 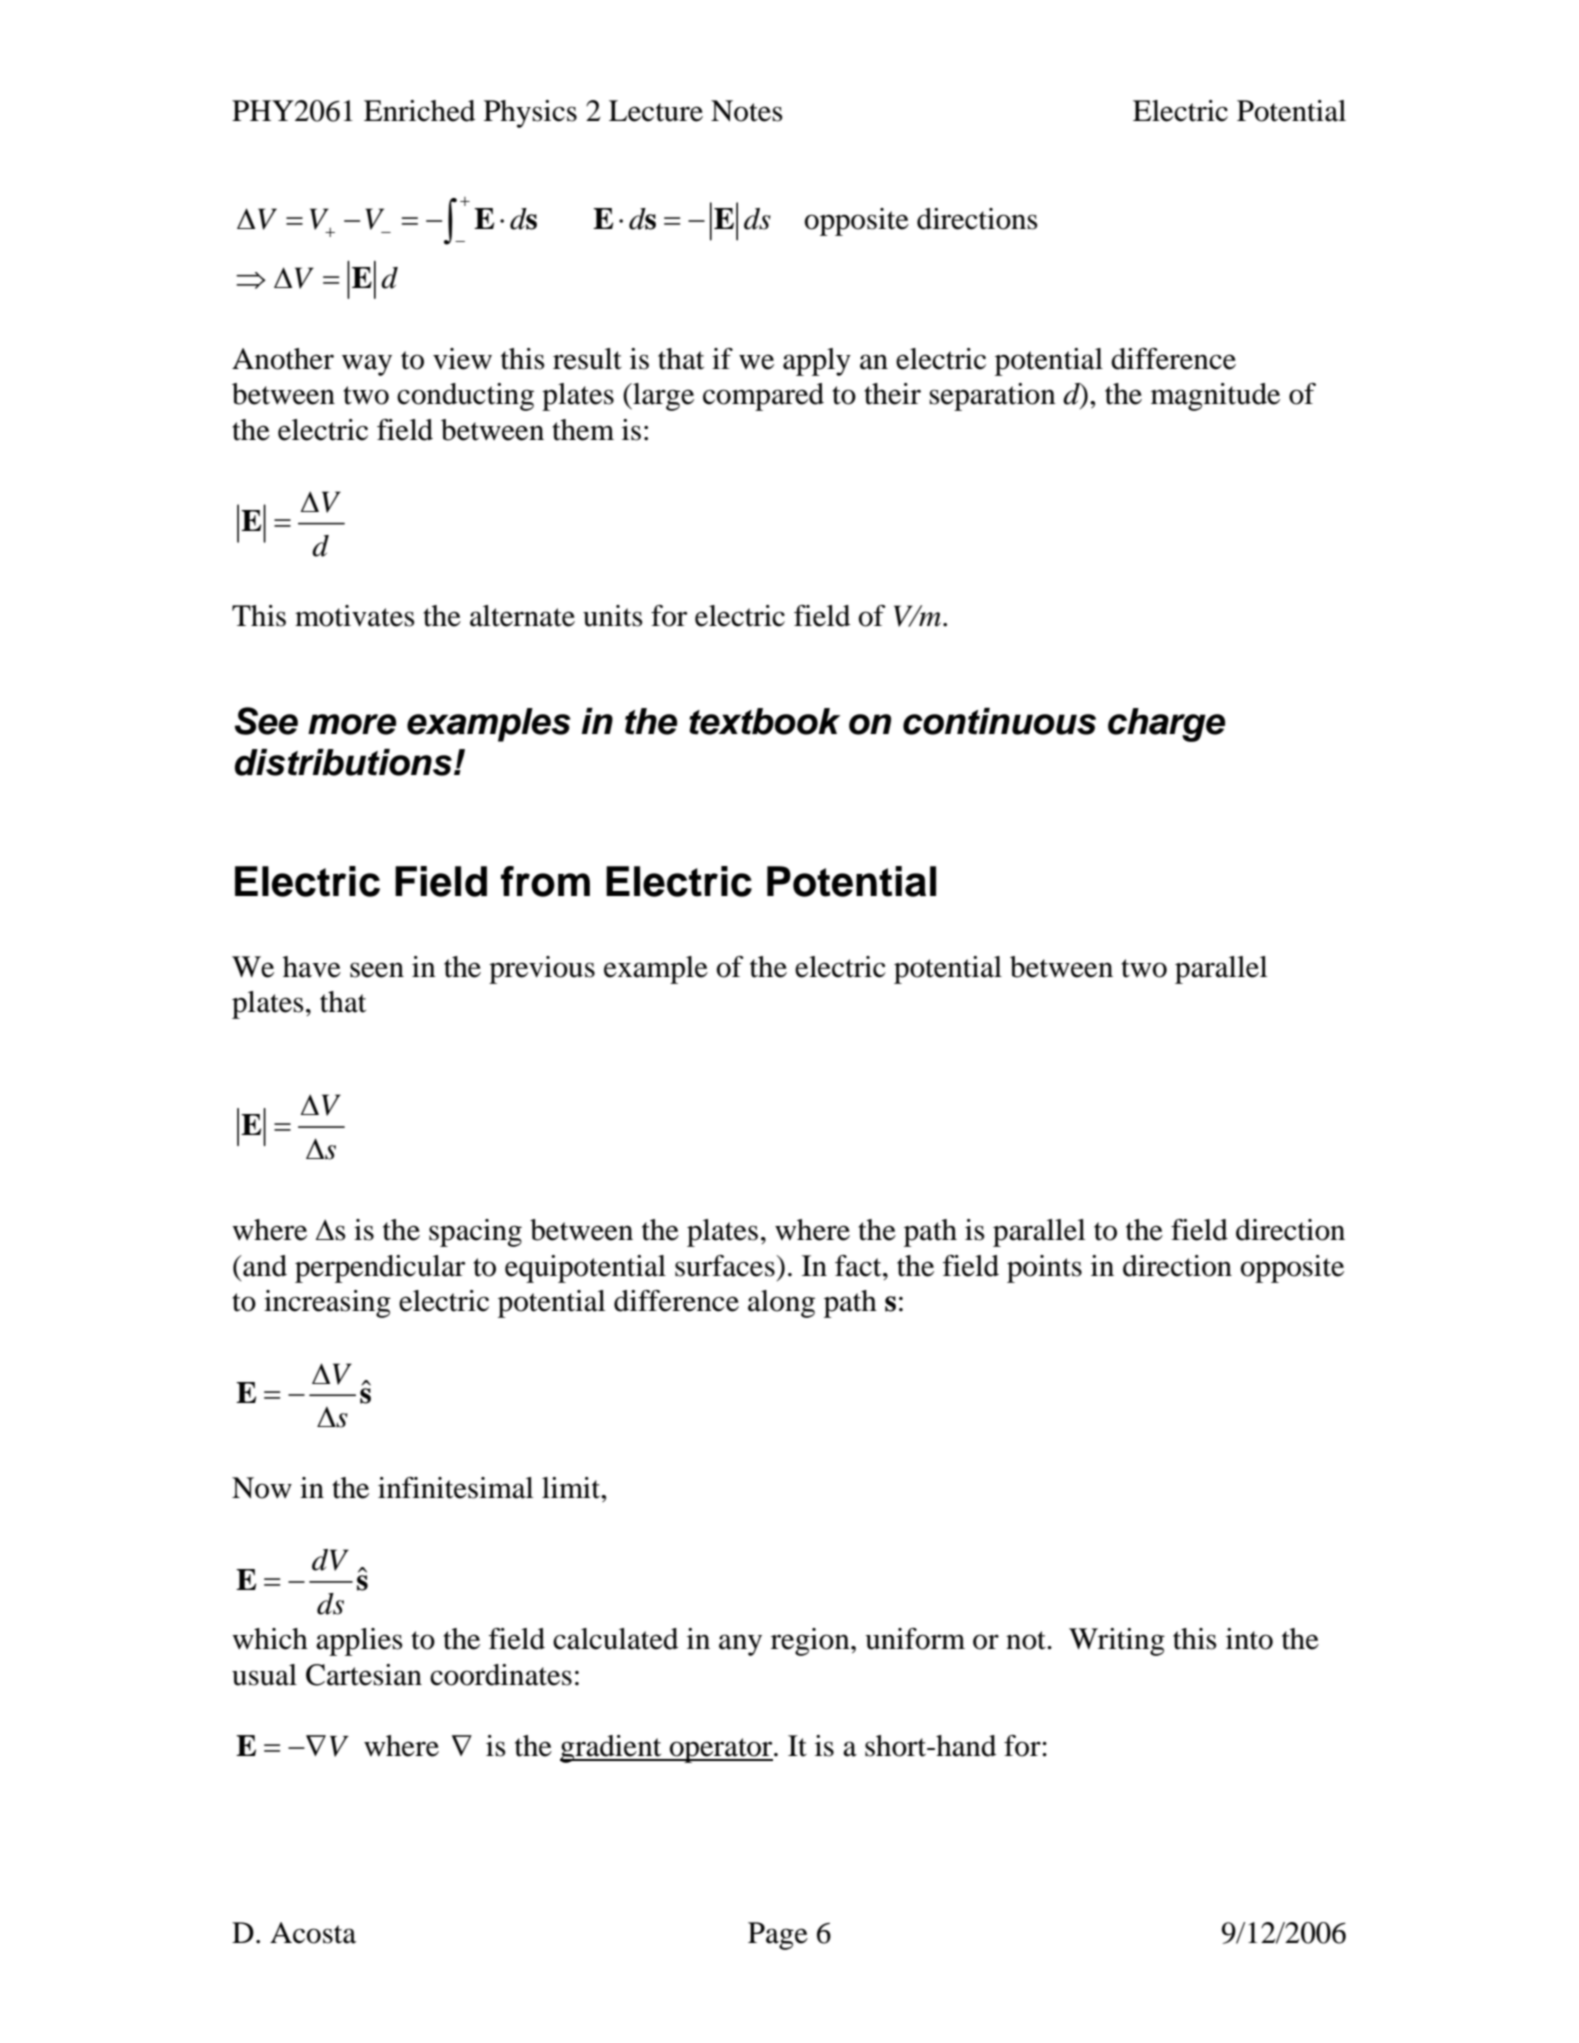 What do you see at coordinates (419, 111) in the document?
I see `Enriched` at bounding box center [419, 111].
